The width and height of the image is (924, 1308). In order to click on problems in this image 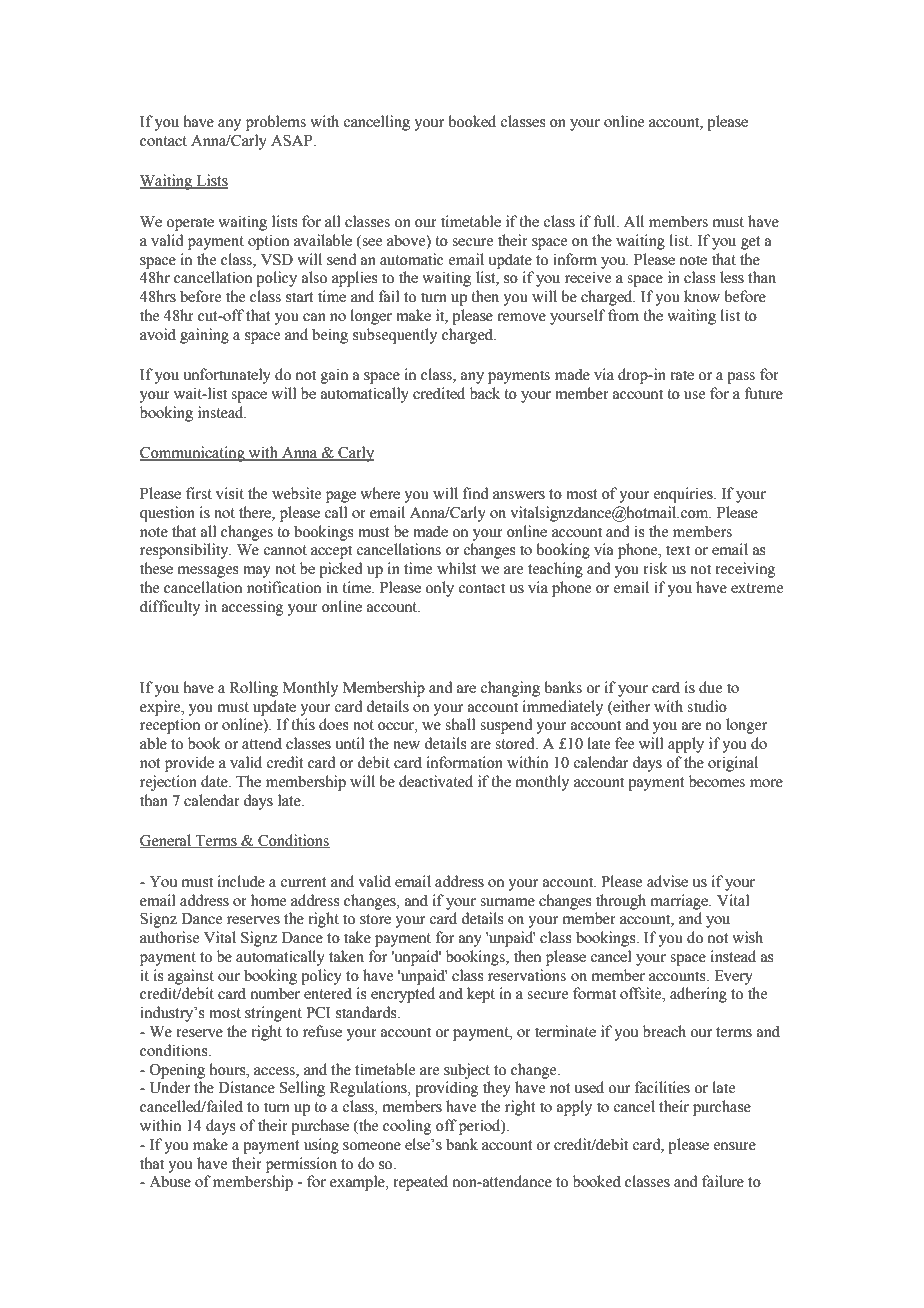, I will do `click(276, 123)`.
